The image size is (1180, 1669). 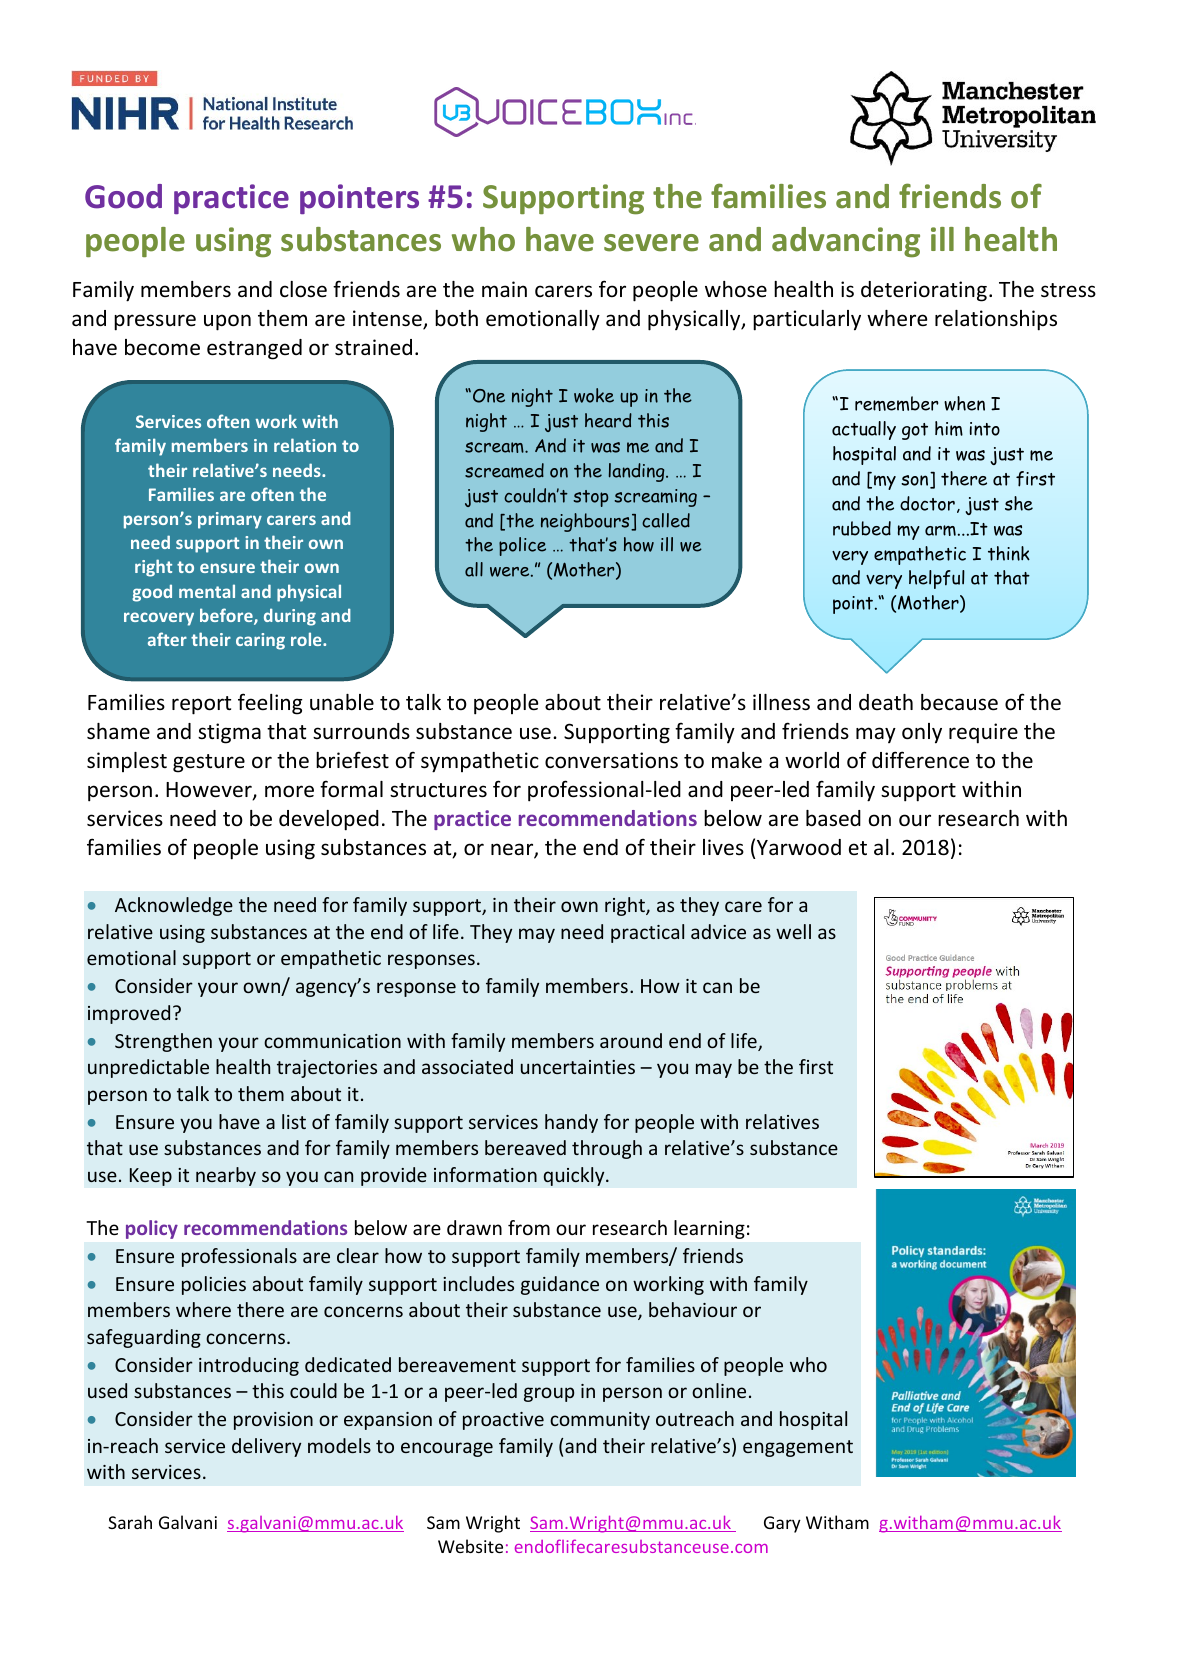 I want to click on helpful, so click(x=937, y=579).
